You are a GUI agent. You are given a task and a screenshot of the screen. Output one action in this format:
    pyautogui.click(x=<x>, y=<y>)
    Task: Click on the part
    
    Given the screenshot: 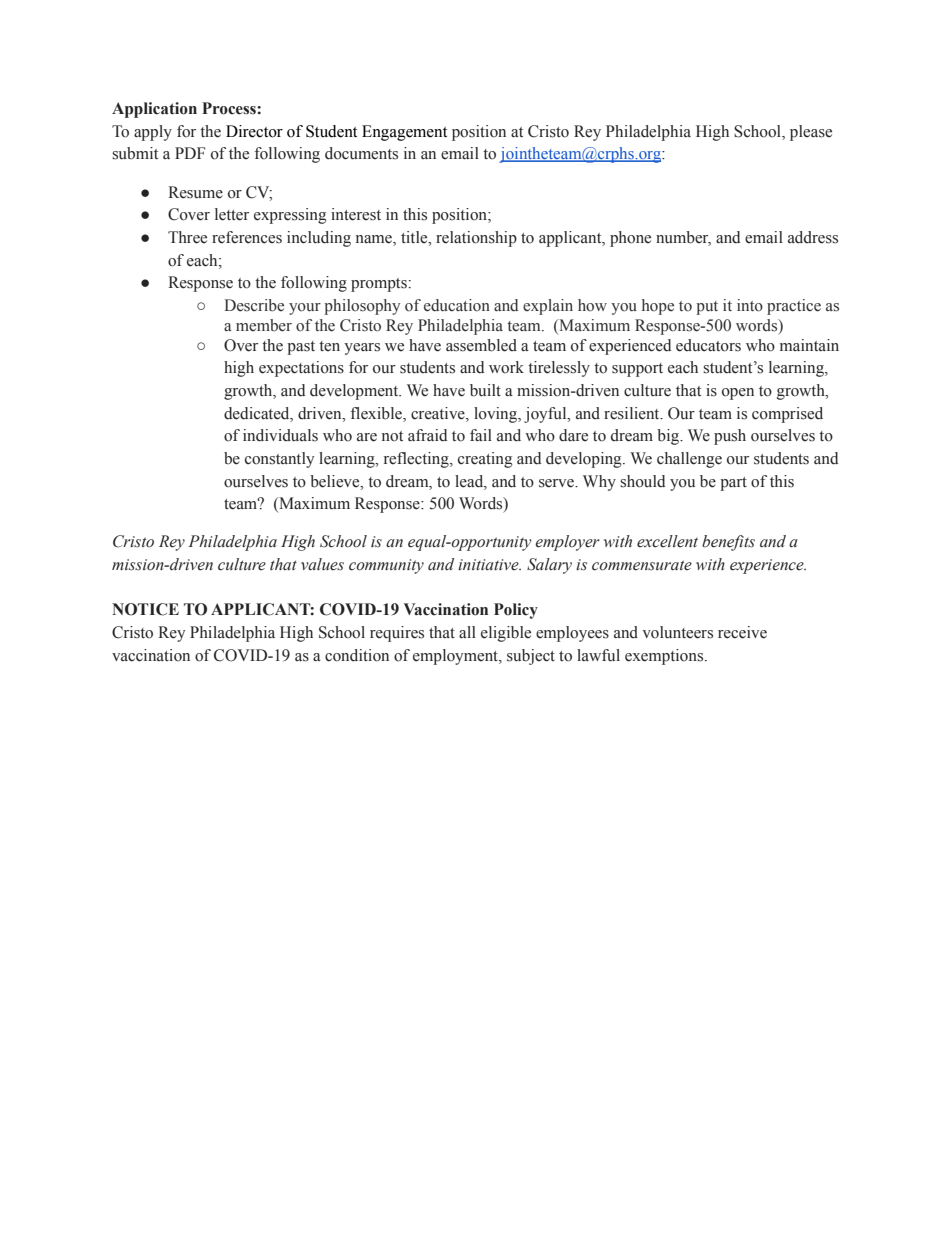 What is the action you would take?
    pyautogui.click(x=733, y=484)
